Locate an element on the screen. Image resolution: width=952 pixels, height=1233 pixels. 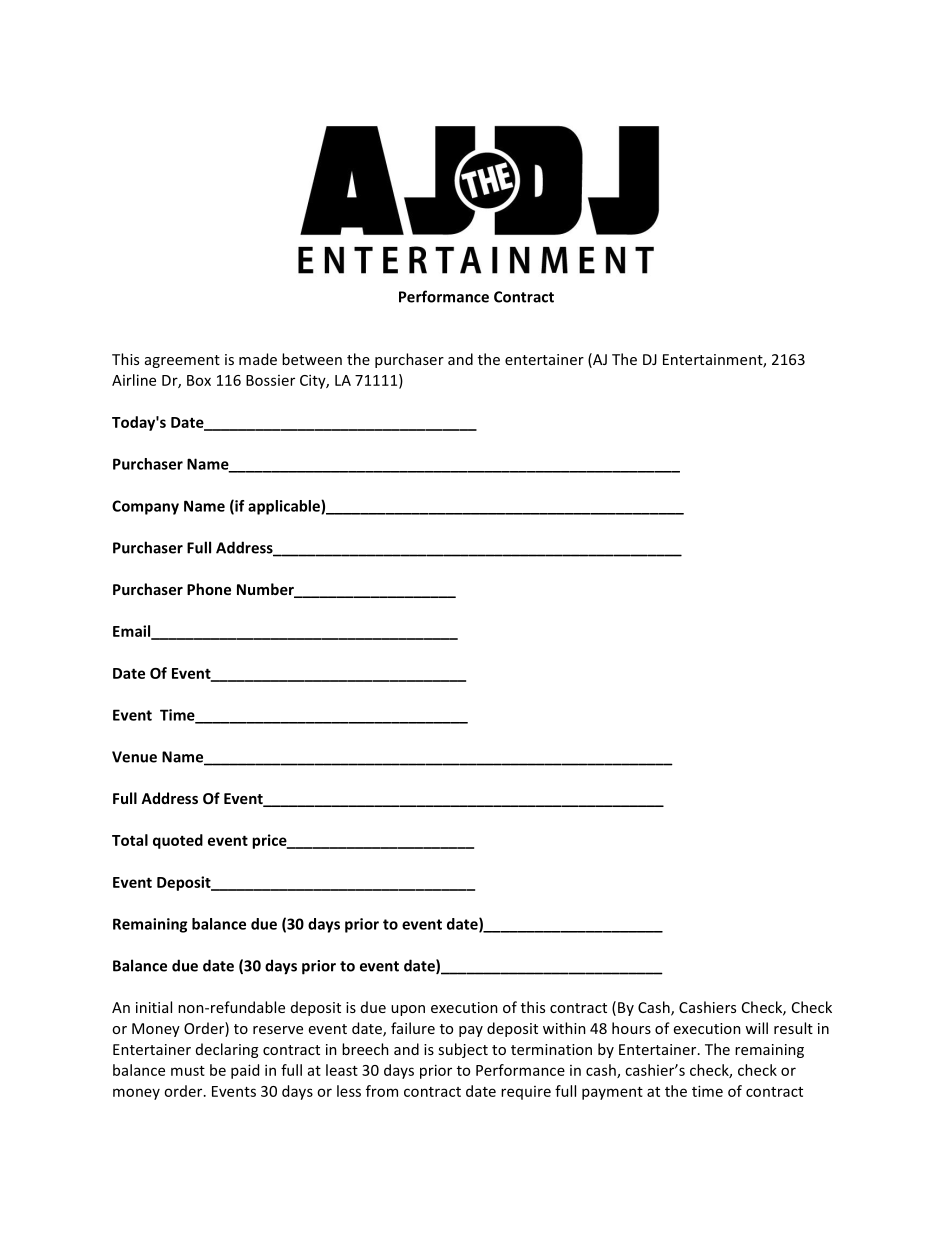
must is located at coordinates (188, 1071).
